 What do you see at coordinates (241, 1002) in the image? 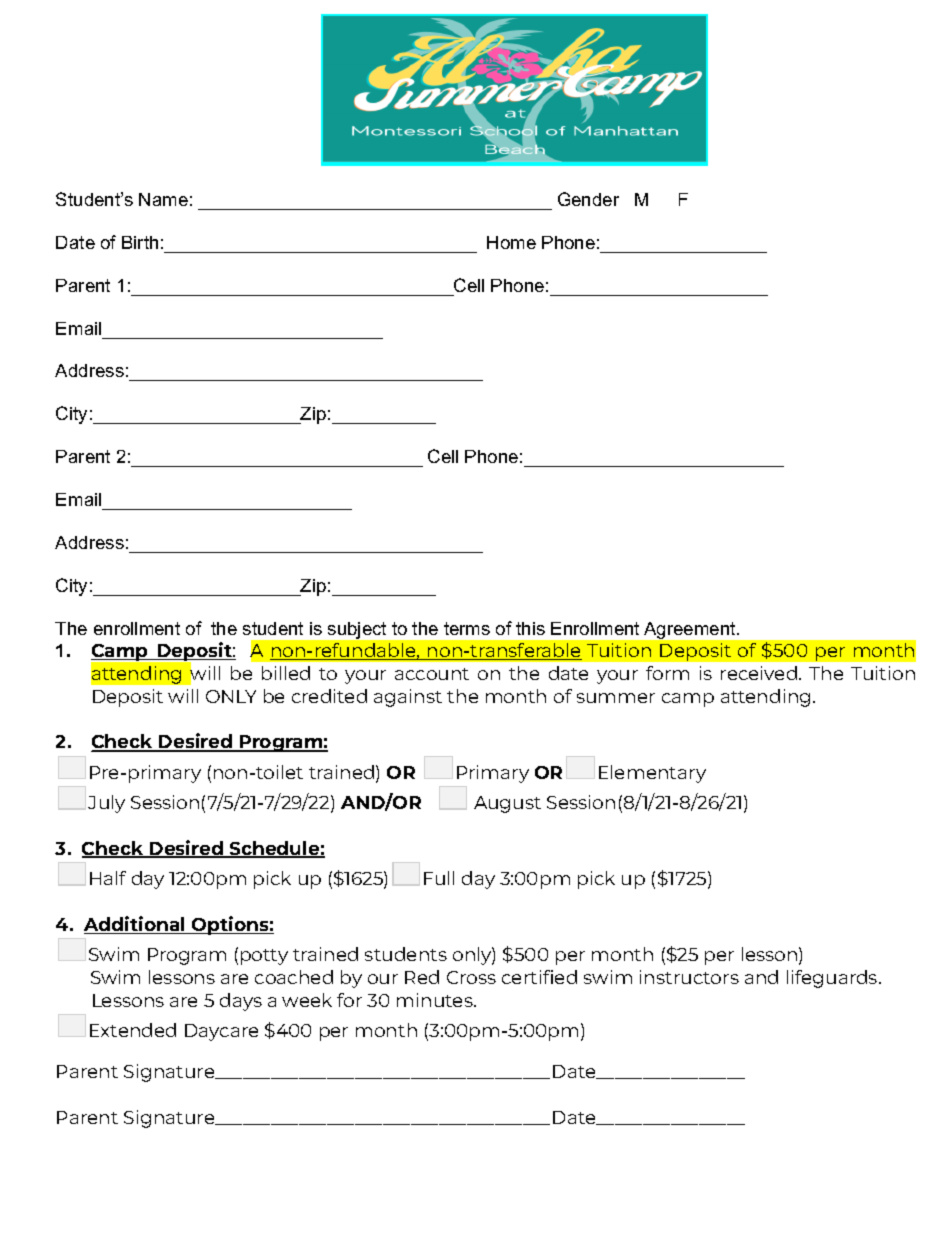
I see `days` at bounding box center [241, 1002].
